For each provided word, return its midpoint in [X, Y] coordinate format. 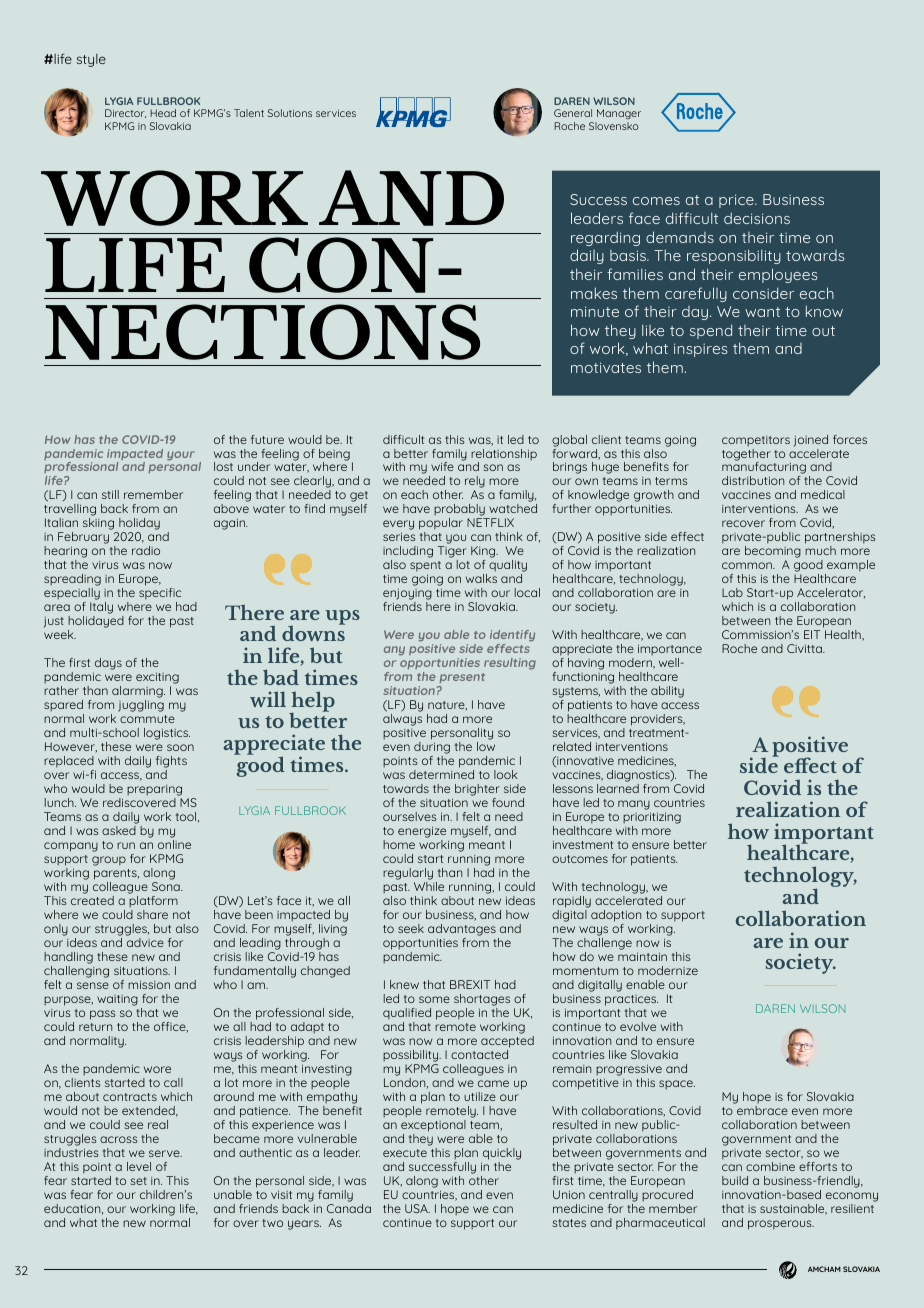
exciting [157, 679]
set [138, 1181]
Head [163, 113]
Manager [619, 114]
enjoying [407, 595]
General [573, 113]
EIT [812, 634]
